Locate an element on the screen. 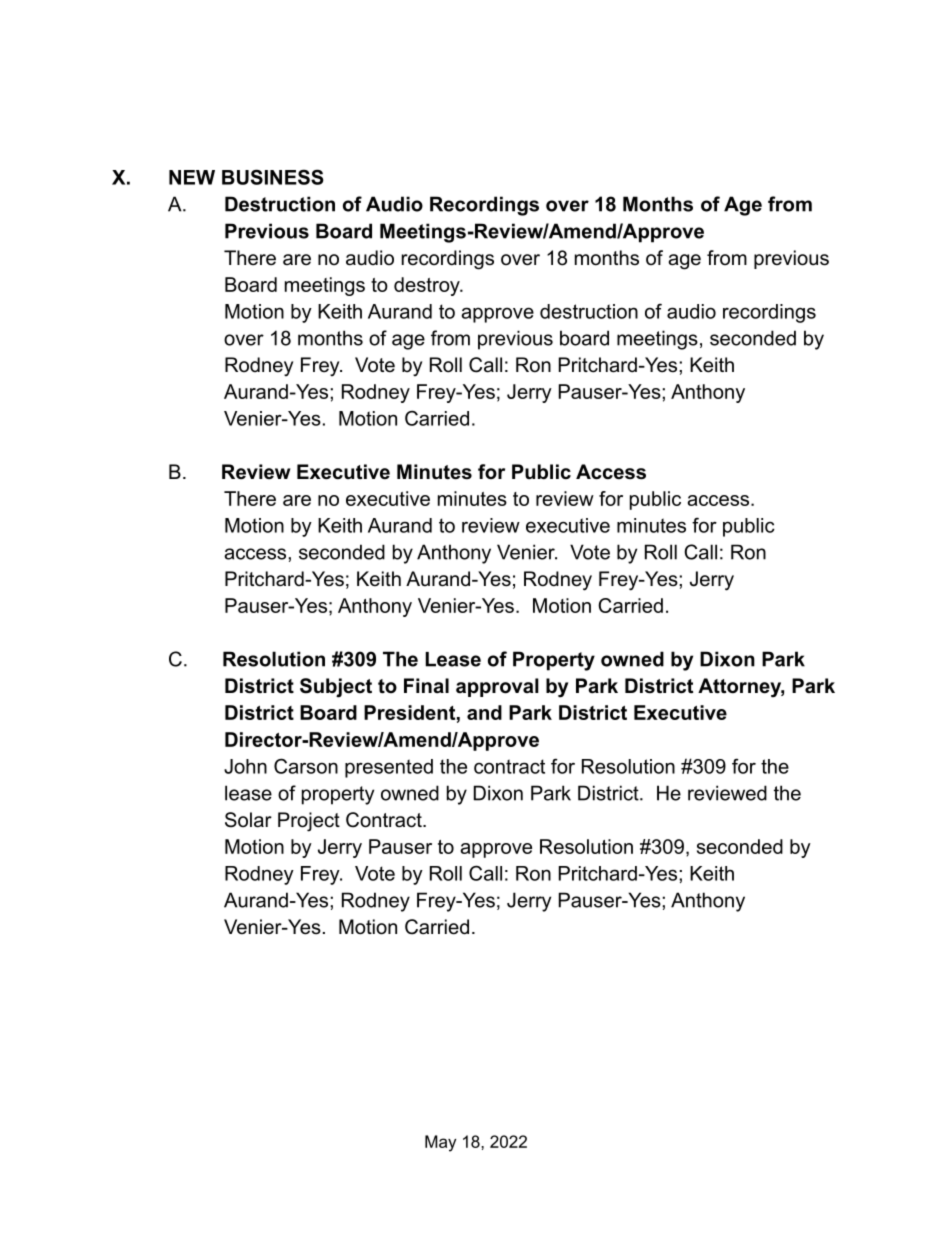  BUSINESS is located at coordinates (273, 177).
